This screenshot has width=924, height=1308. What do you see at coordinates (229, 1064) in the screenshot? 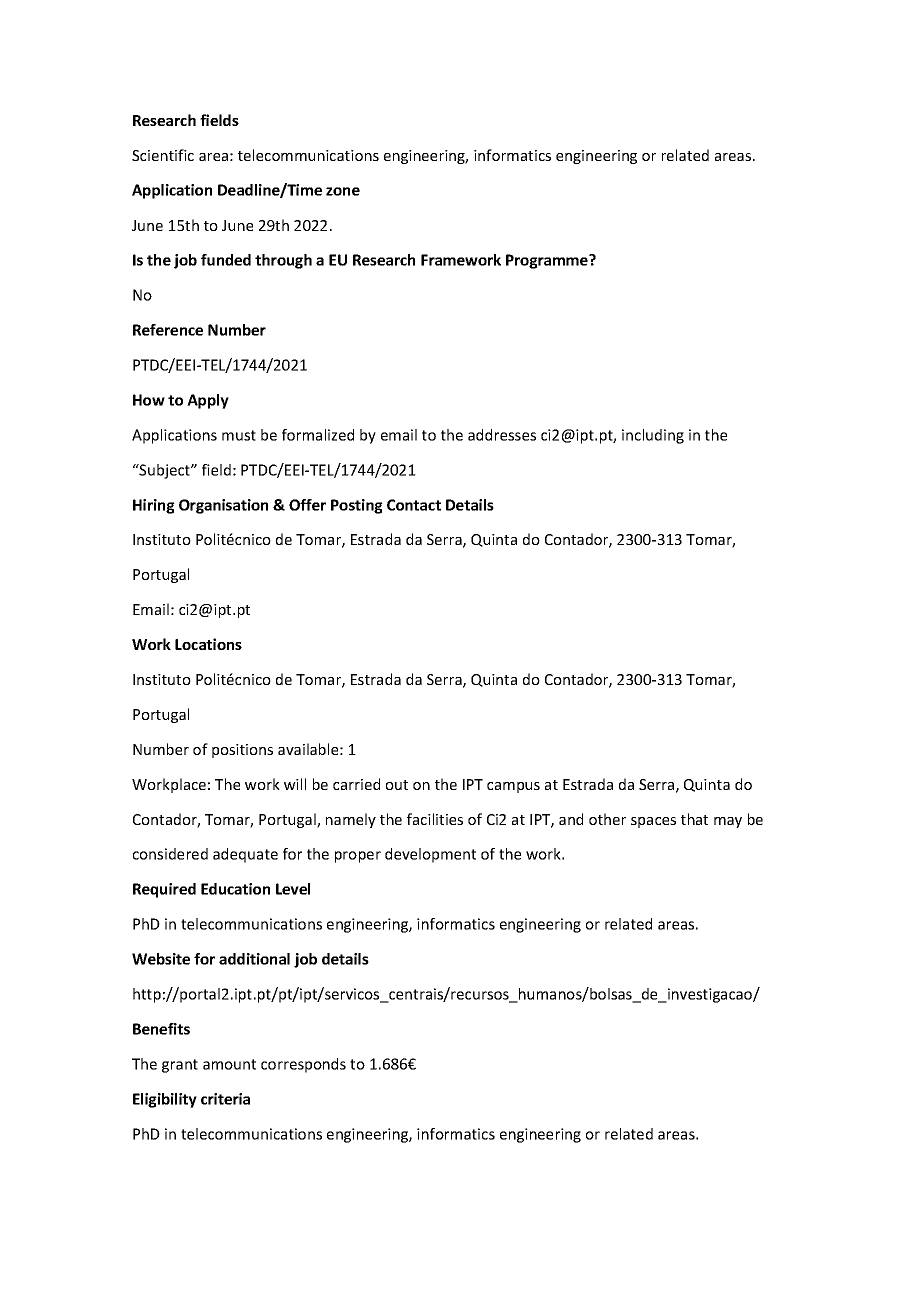
I see `amount` at bounding box center [229, 1064].
